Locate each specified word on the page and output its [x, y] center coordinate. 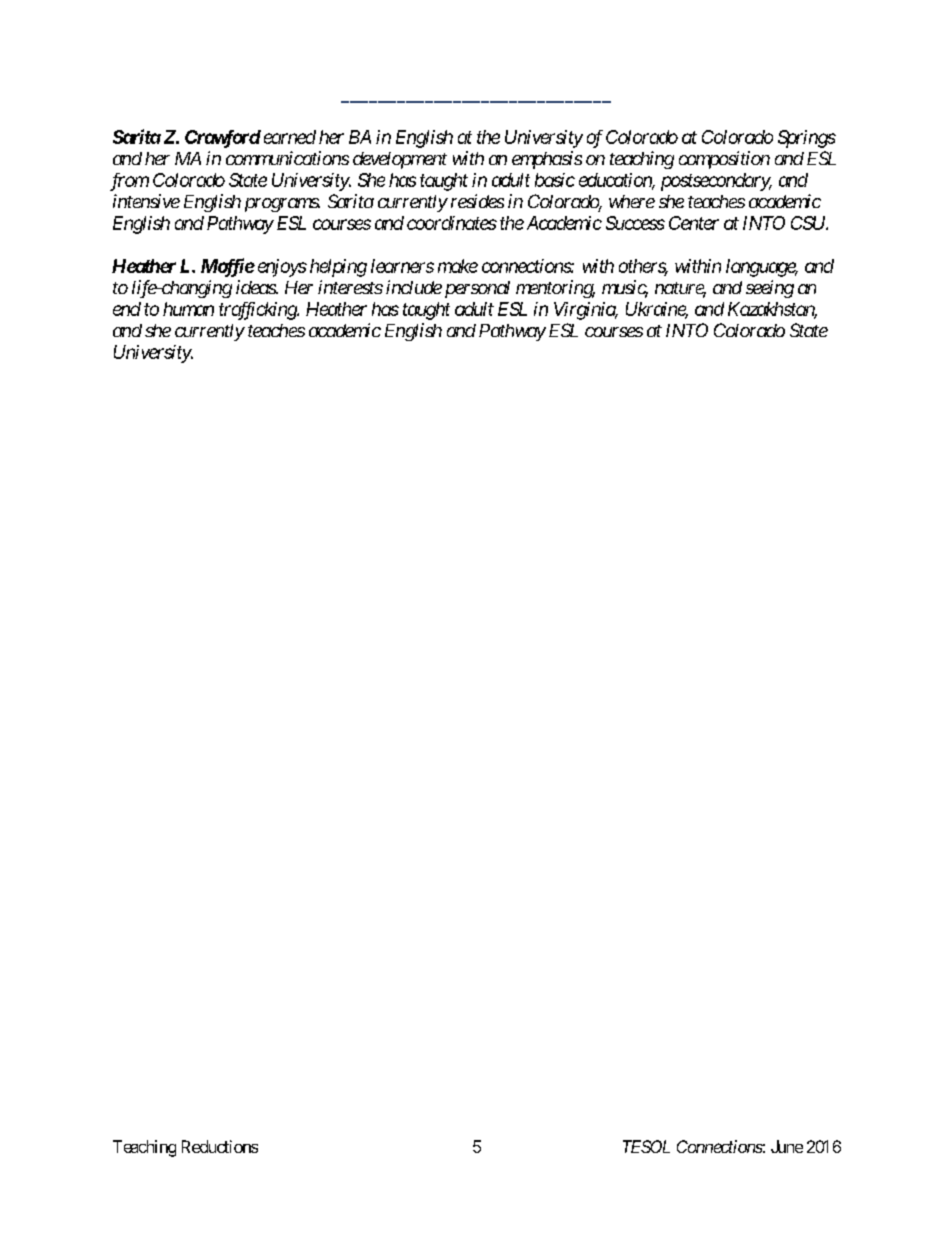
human [188, 309]
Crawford [223, 139]
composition [724, 160]
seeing [770, 289]
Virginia [585, 311]
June [787, 1146]
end [127, 309]
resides [477, 201]
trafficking [258, 311]
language [761, 268]
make [458, 266]
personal [475, 289]
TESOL [646, 1146]
